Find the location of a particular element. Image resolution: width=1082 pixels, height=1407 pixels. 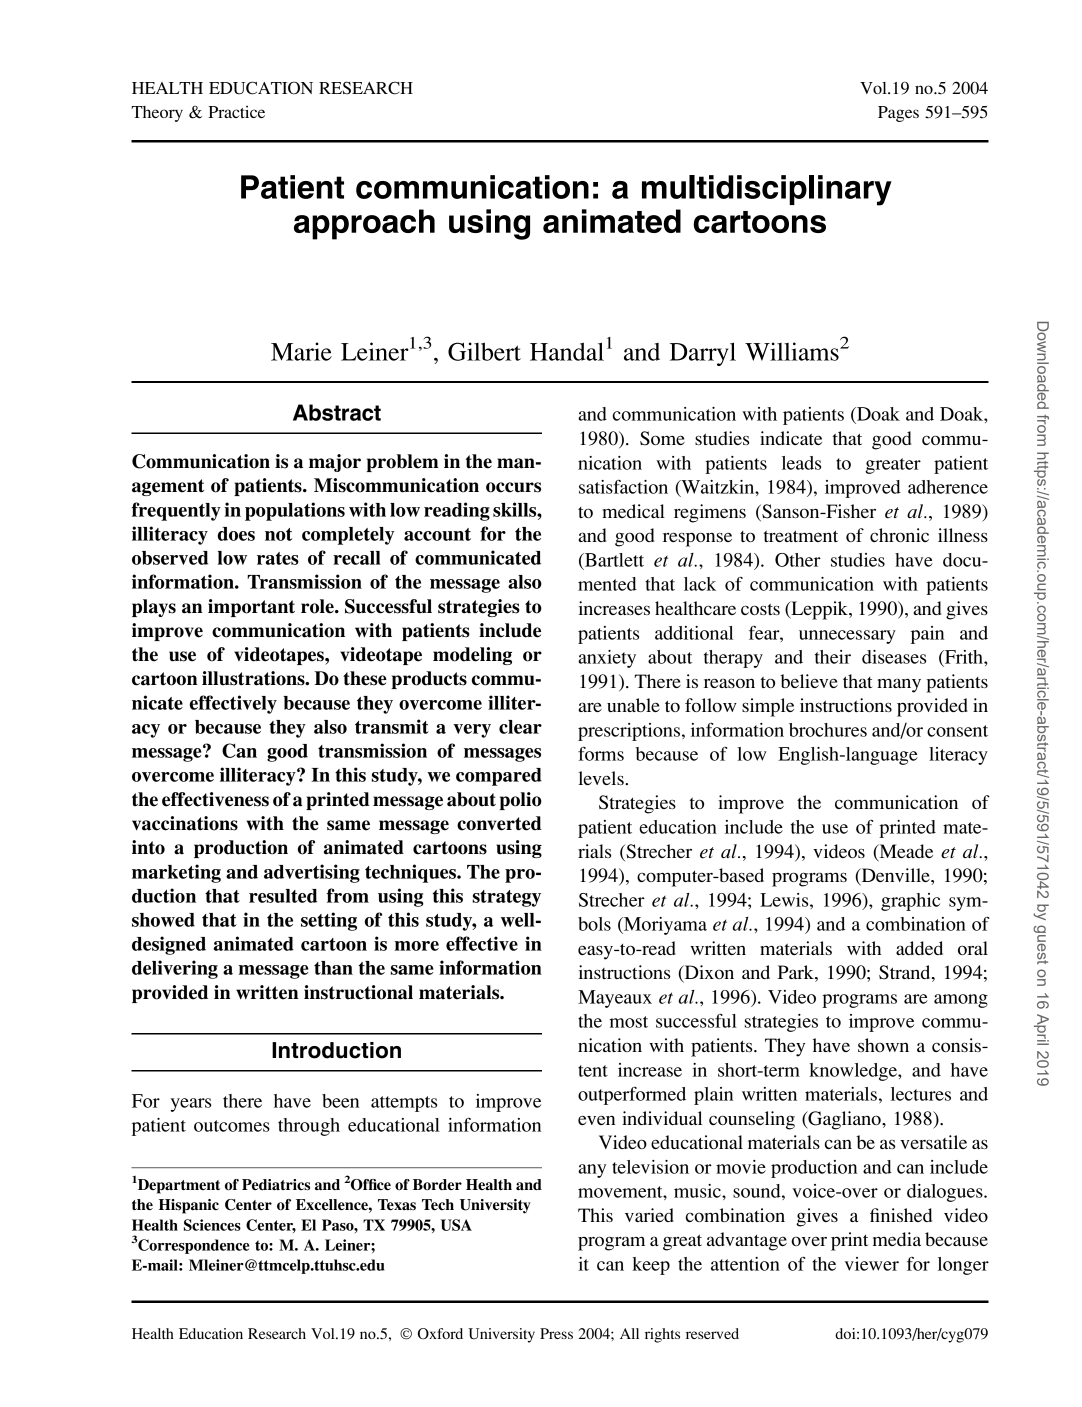

many is located at coordinates (899, 685).
